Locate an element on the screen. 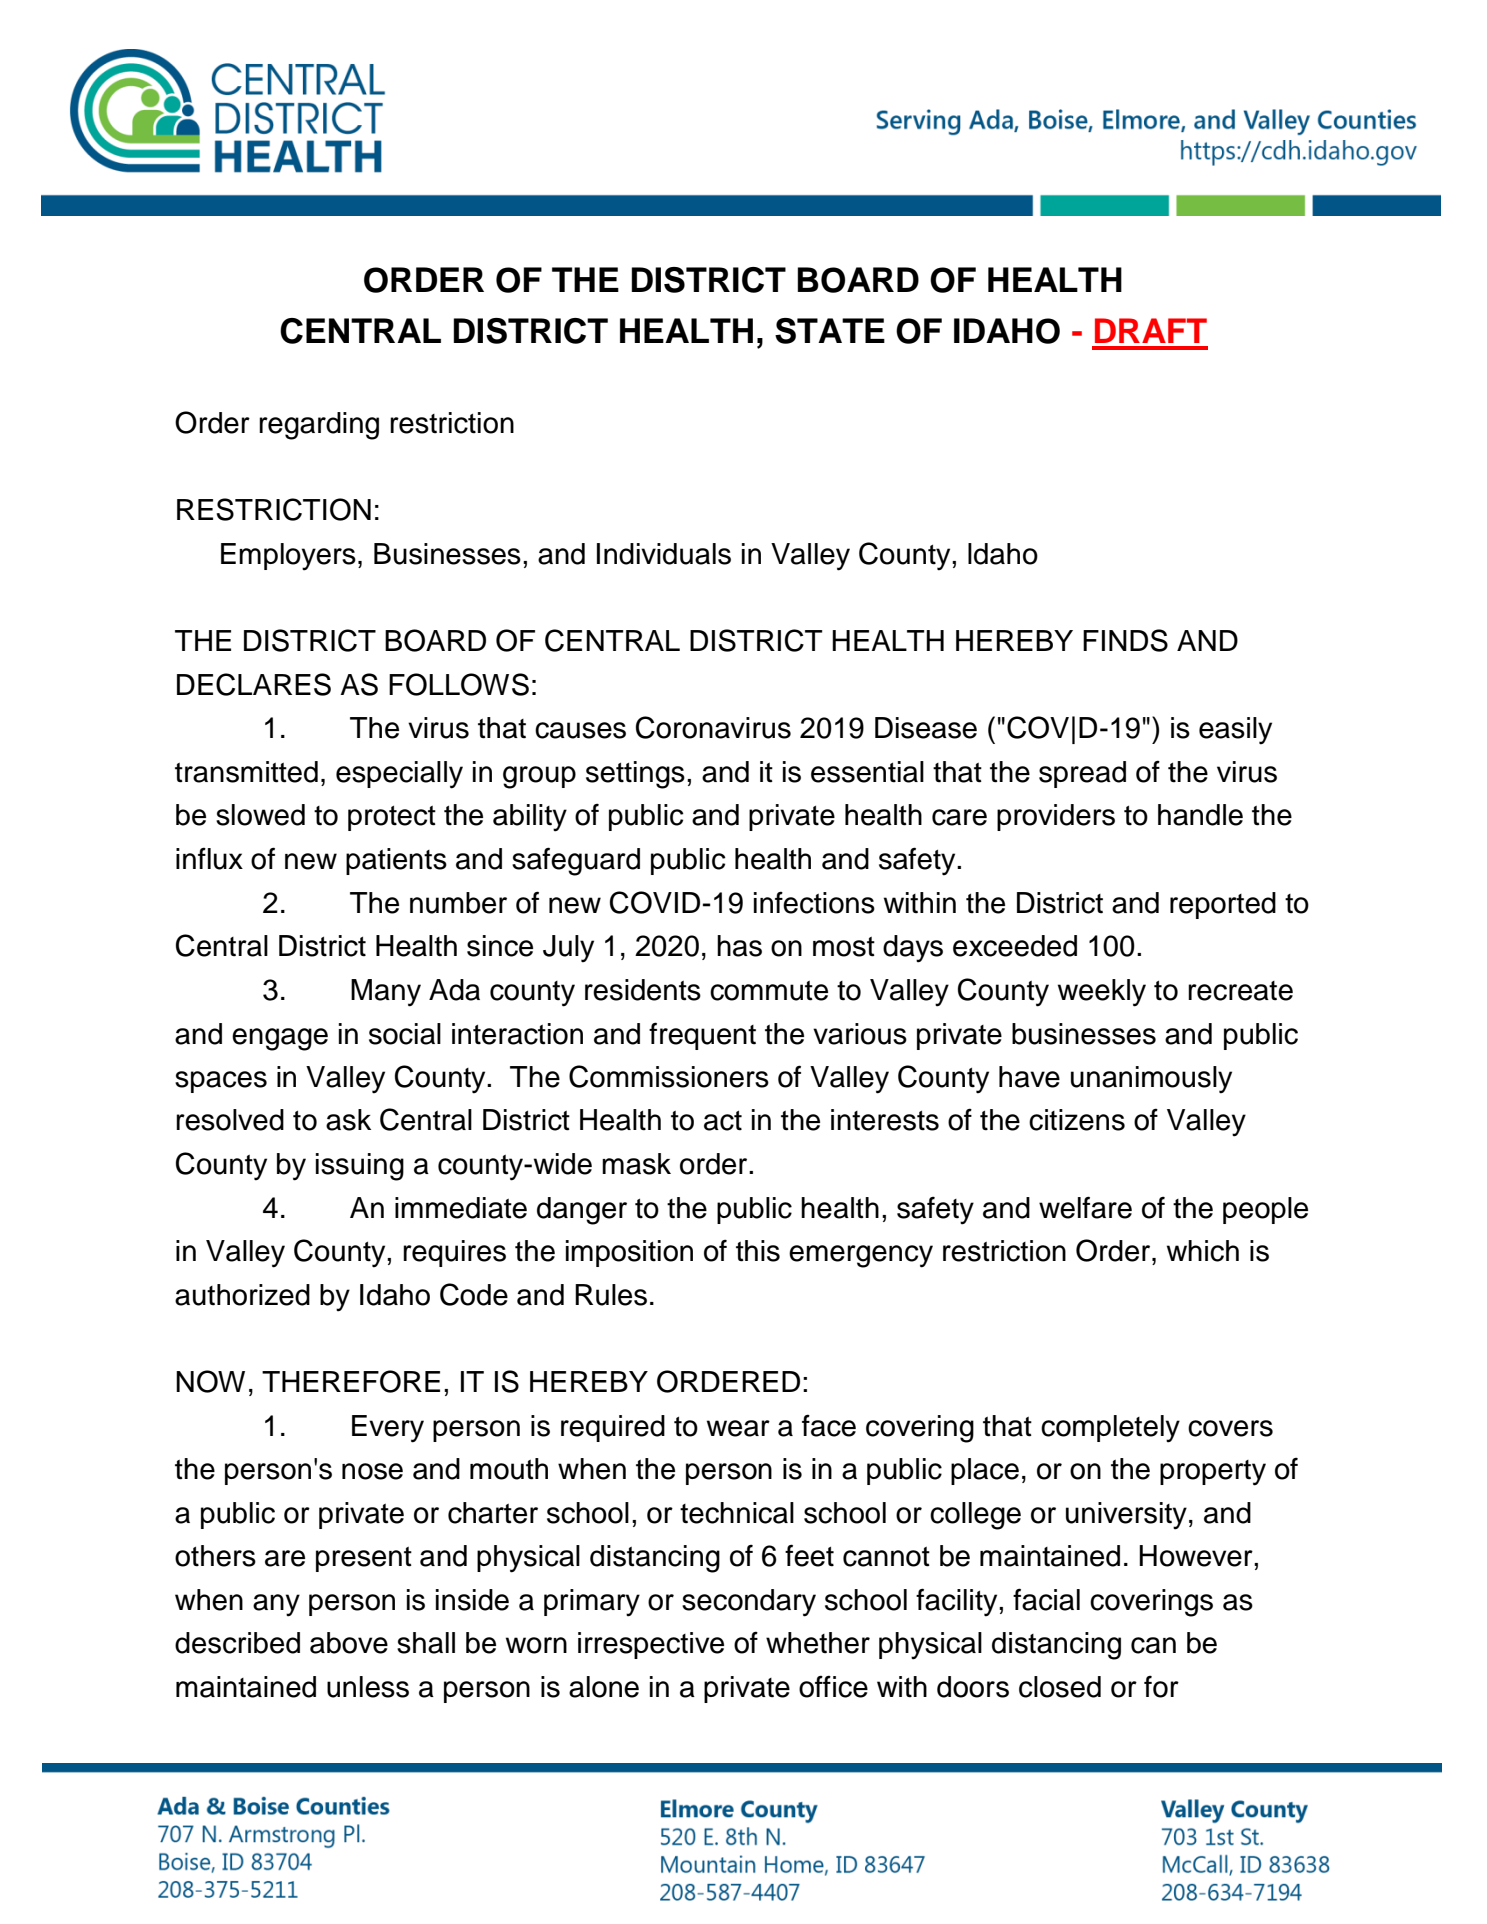  regarding is located at coordinates (319, 426).
